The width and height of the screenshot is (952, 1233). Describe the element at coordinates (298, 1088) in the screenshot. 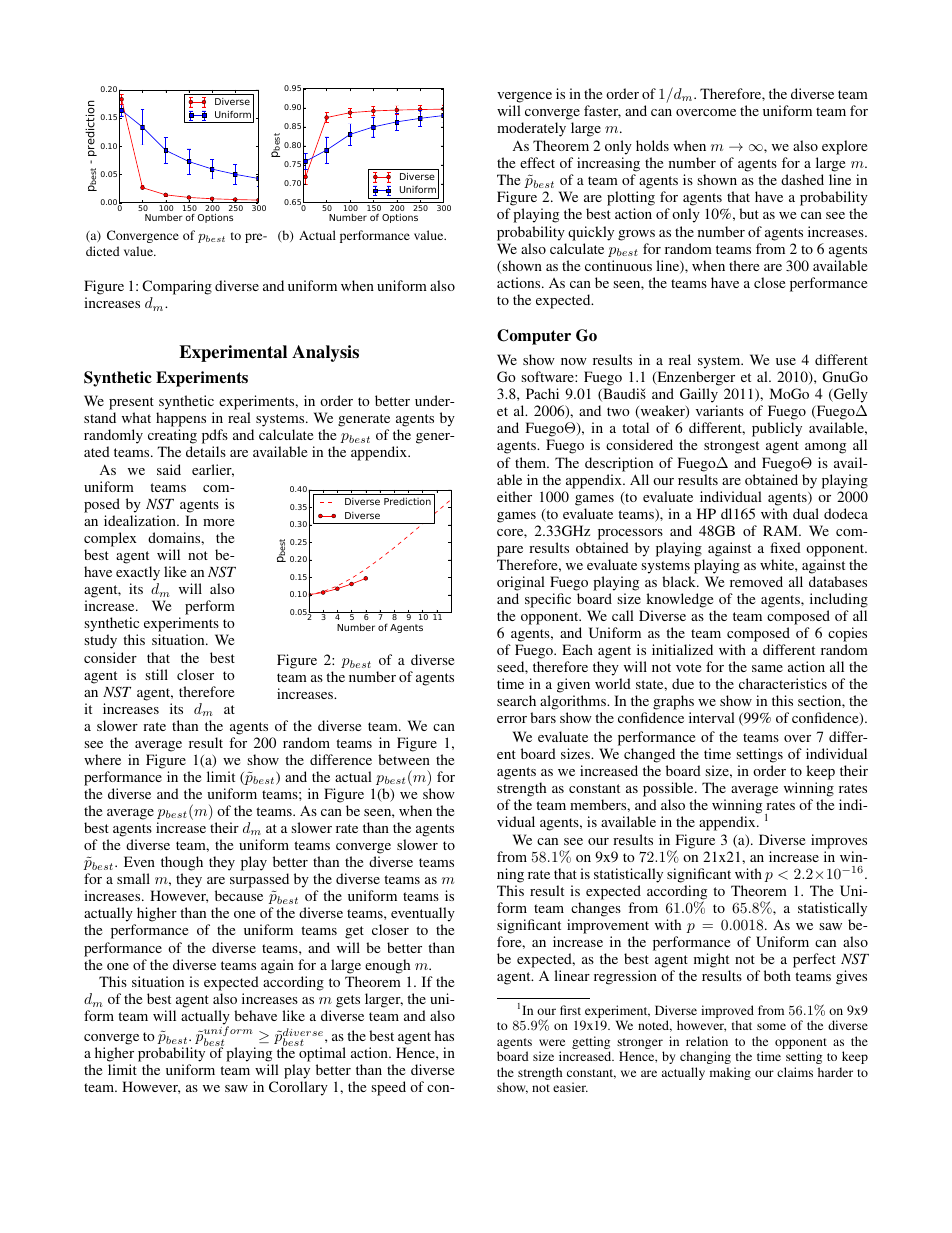

I see `Corollary` at that location.
